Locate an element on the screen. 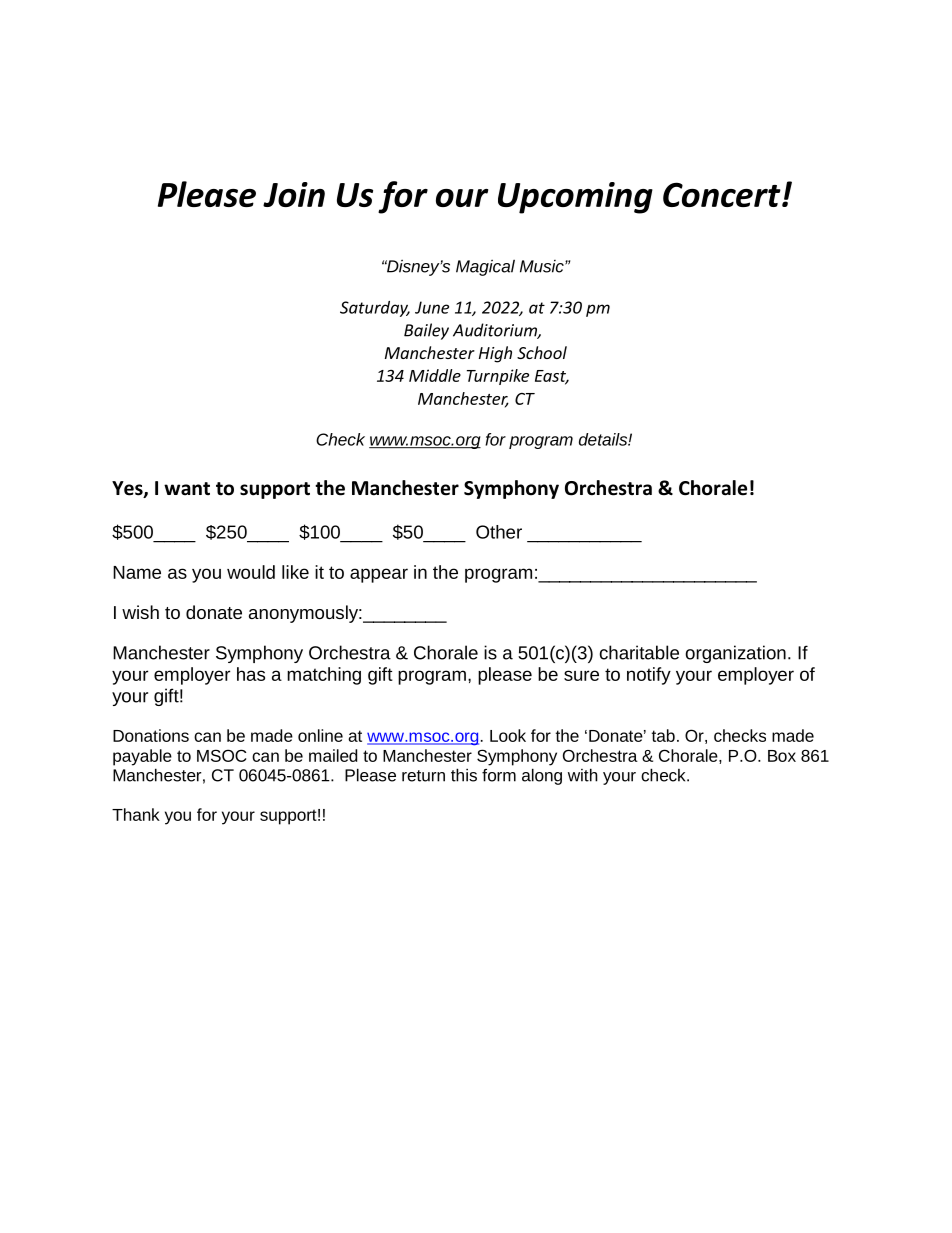  charitable is located at coordinates (639, 652).
